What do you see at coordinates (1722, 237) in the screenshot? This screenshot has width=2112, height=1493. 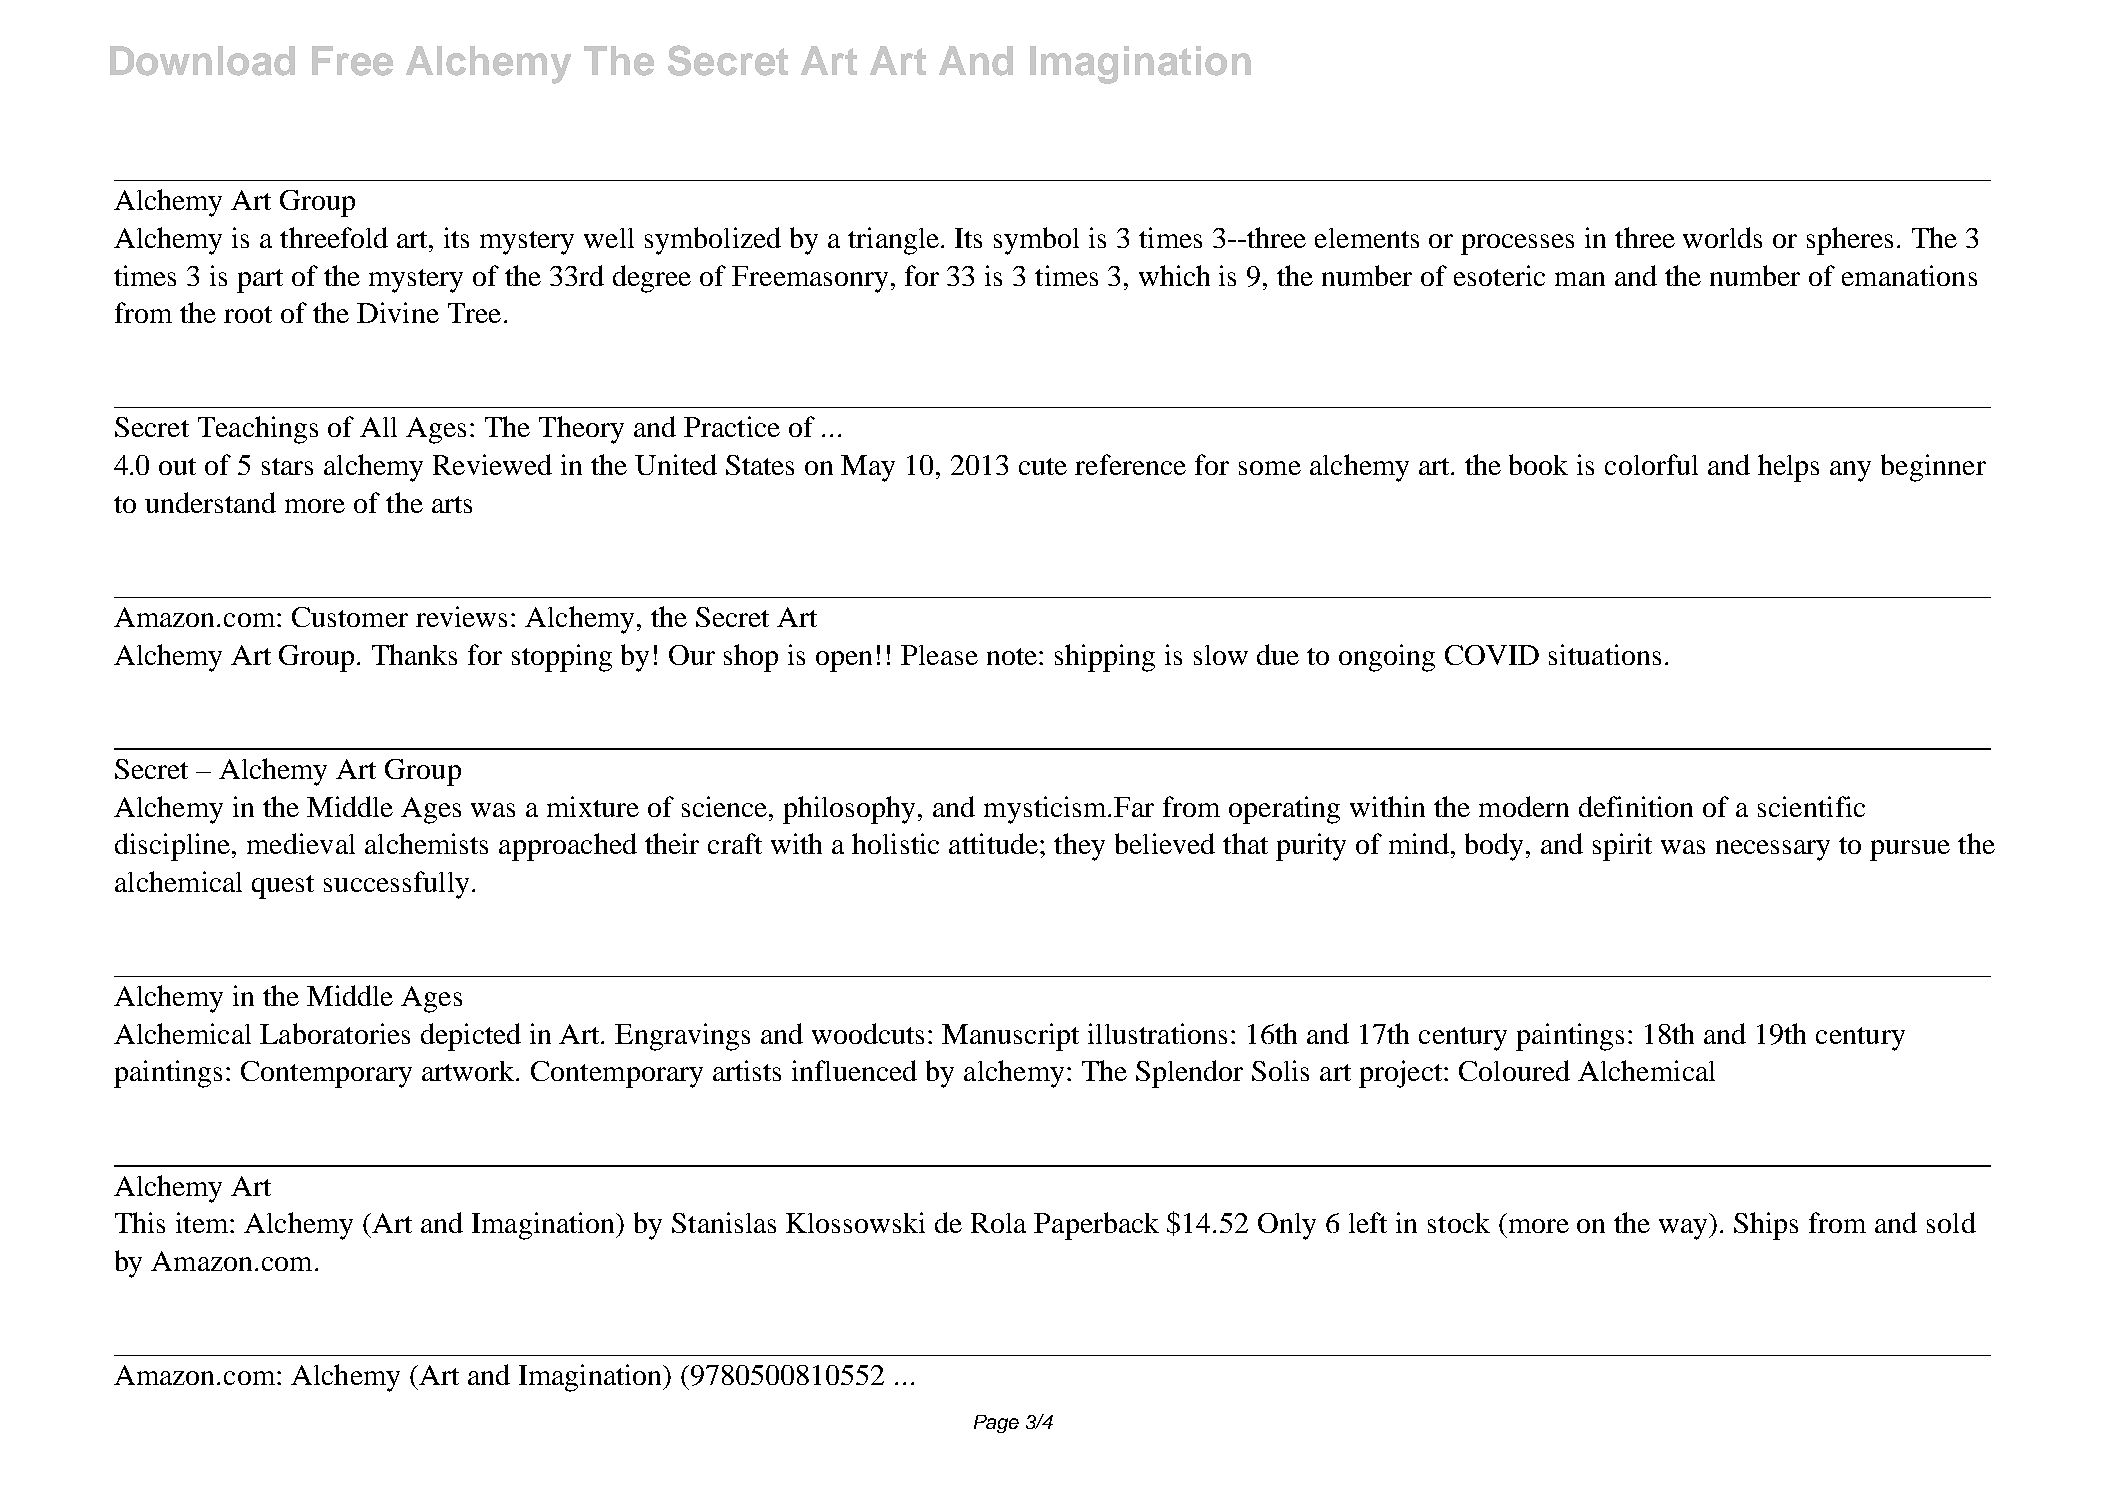 I see `worlds` at bounding box center [1722, 237].
